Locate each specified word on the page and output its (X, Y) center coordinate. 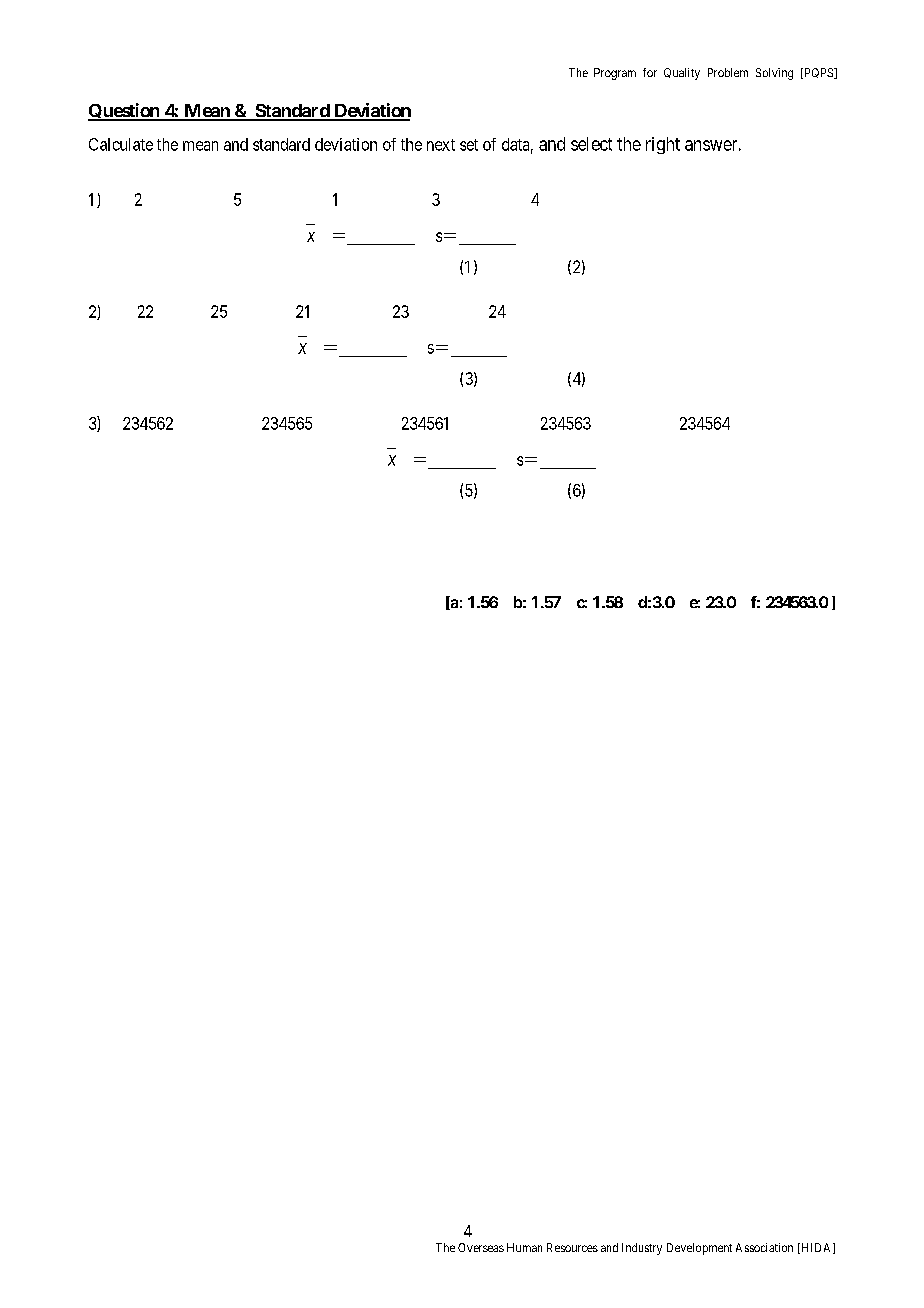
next (441, 145)
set (469, 145)
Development (699, 1249)
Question (125, 112)
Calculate (121, 144)
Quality (682, 74)
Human (524, 1247)
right (663, 145)
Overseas (481, 1247)
